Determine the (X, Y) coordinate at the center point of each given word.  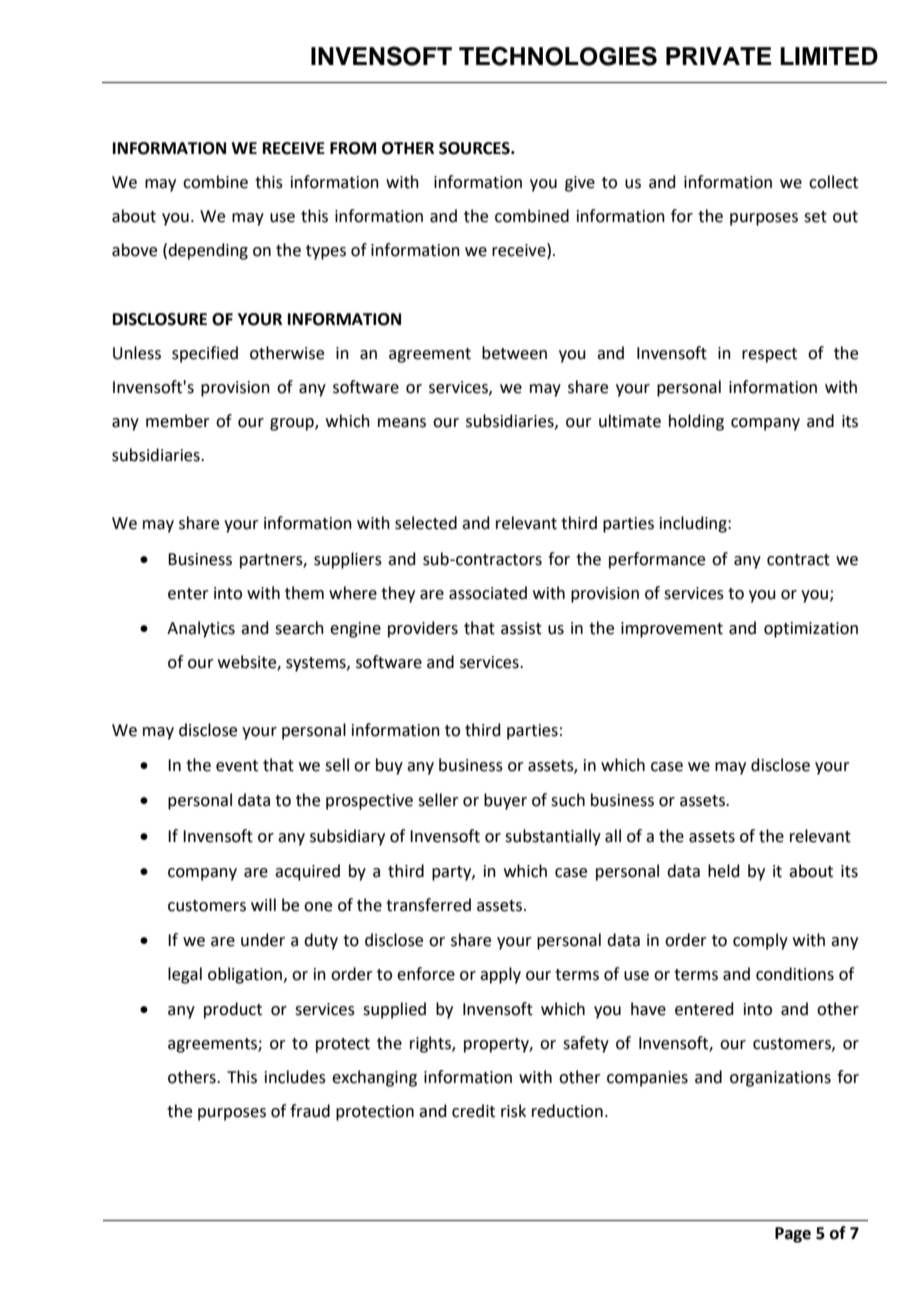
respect (769, 355)
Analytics (201, 629)
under (263, 940)
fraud (310, 1111)
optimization (811, 630)
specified (205, 354)
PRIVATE (718, 56)
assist (521, 628)
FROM (353, 148)
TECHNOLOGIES (558, 56)
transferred (428, 905)
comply (760, 941)
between (514, 353)
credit (473, 1111)
